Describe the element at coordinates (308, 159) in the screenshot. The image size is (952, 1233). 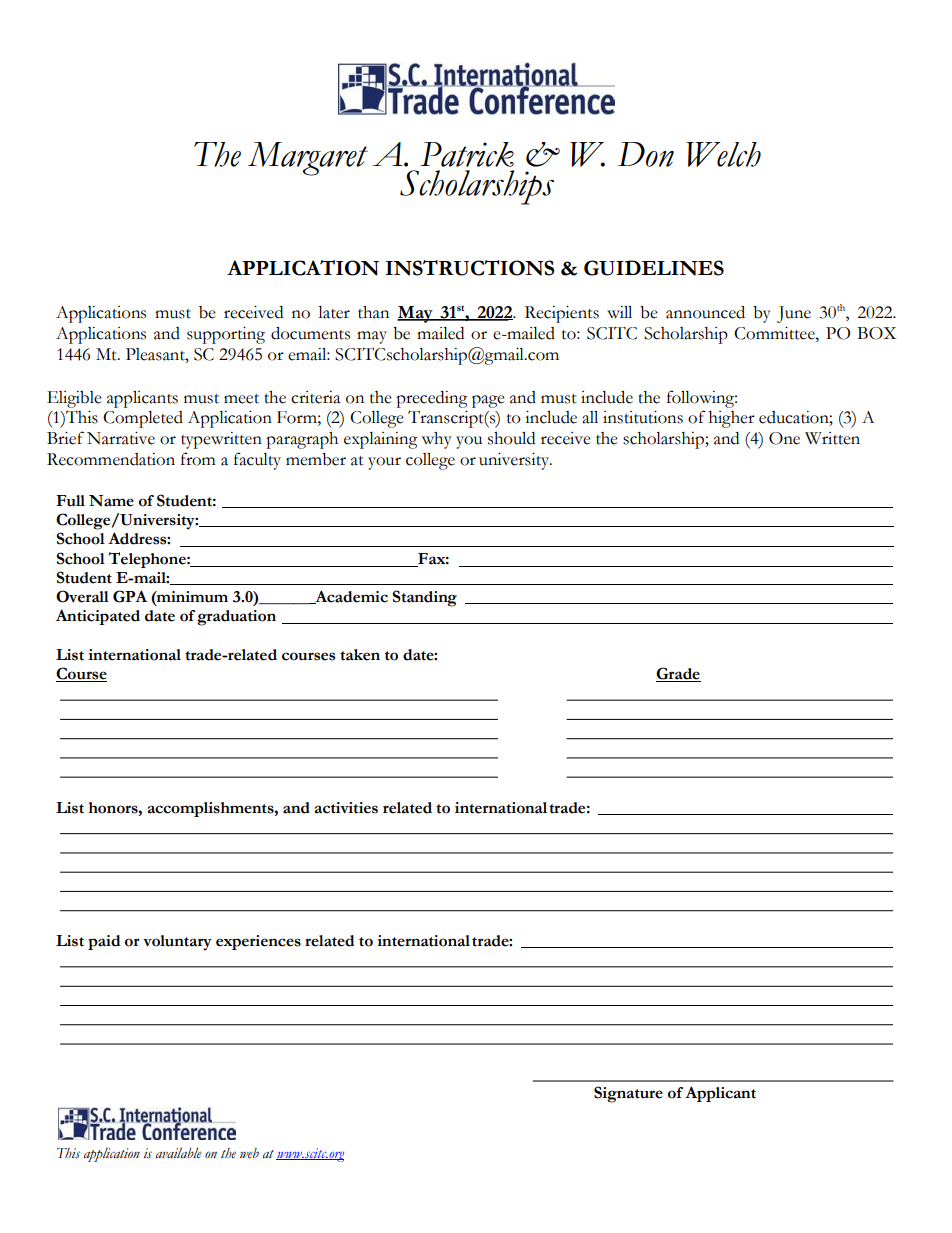
I see `Margaret` at that location.
